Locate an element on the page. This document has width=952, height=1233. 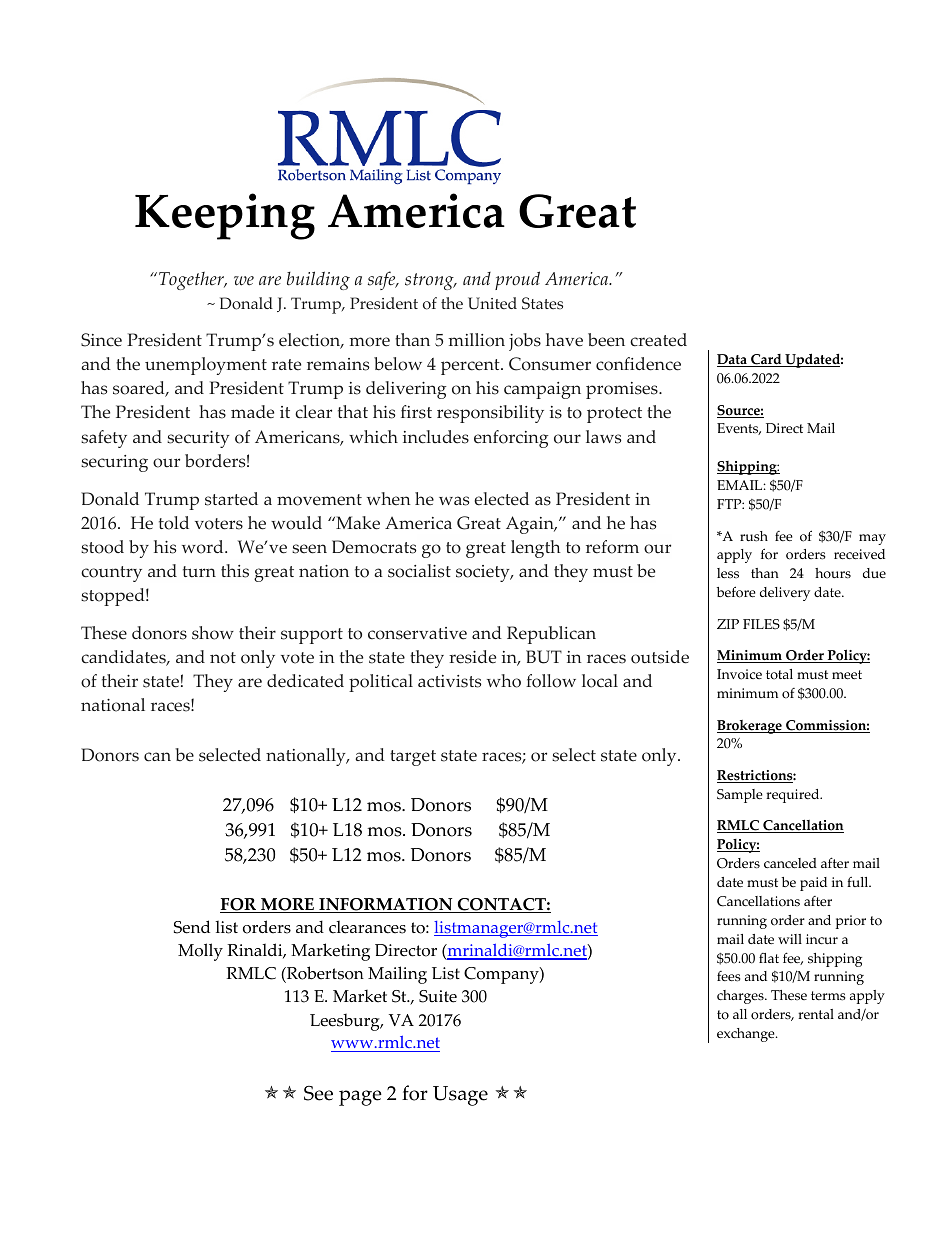
who is located at coordinates (504, 681).
